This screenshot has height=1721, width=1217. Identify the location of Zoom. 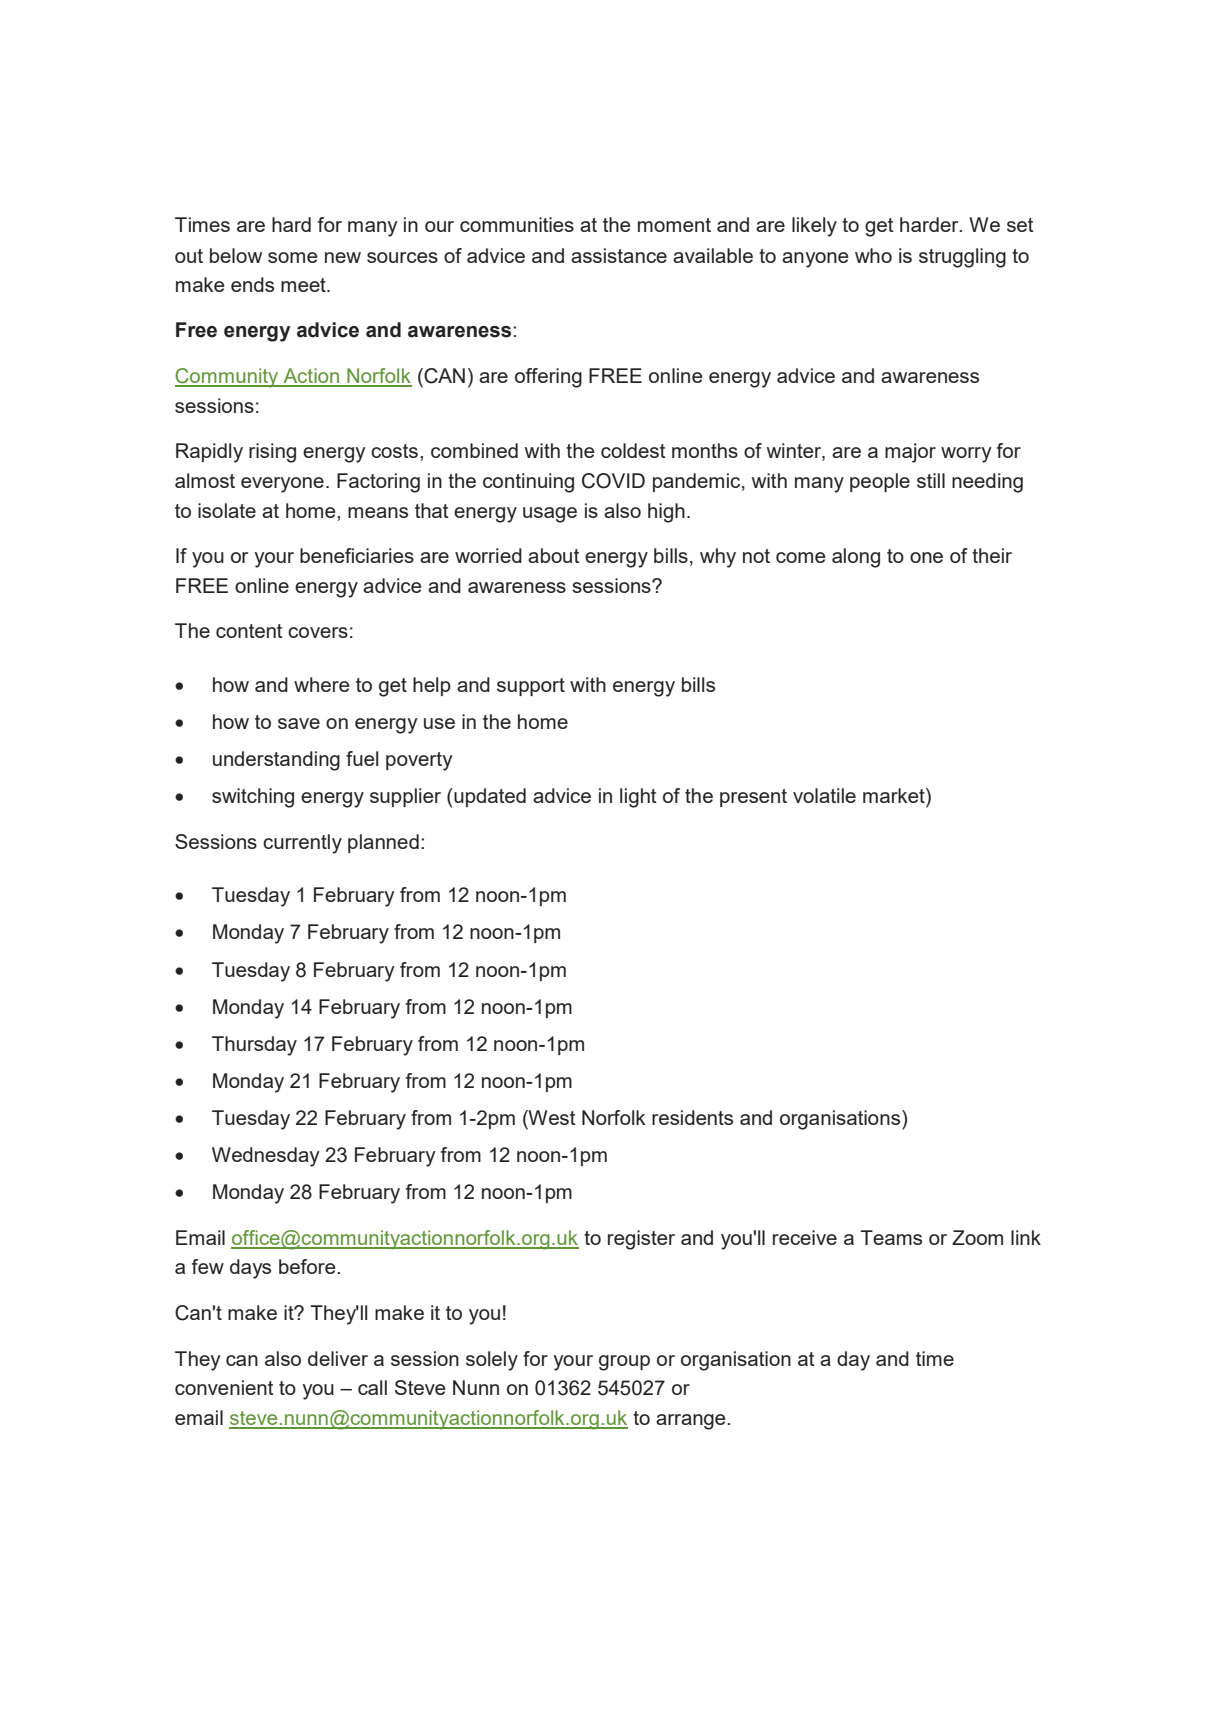
(977, 1237).
